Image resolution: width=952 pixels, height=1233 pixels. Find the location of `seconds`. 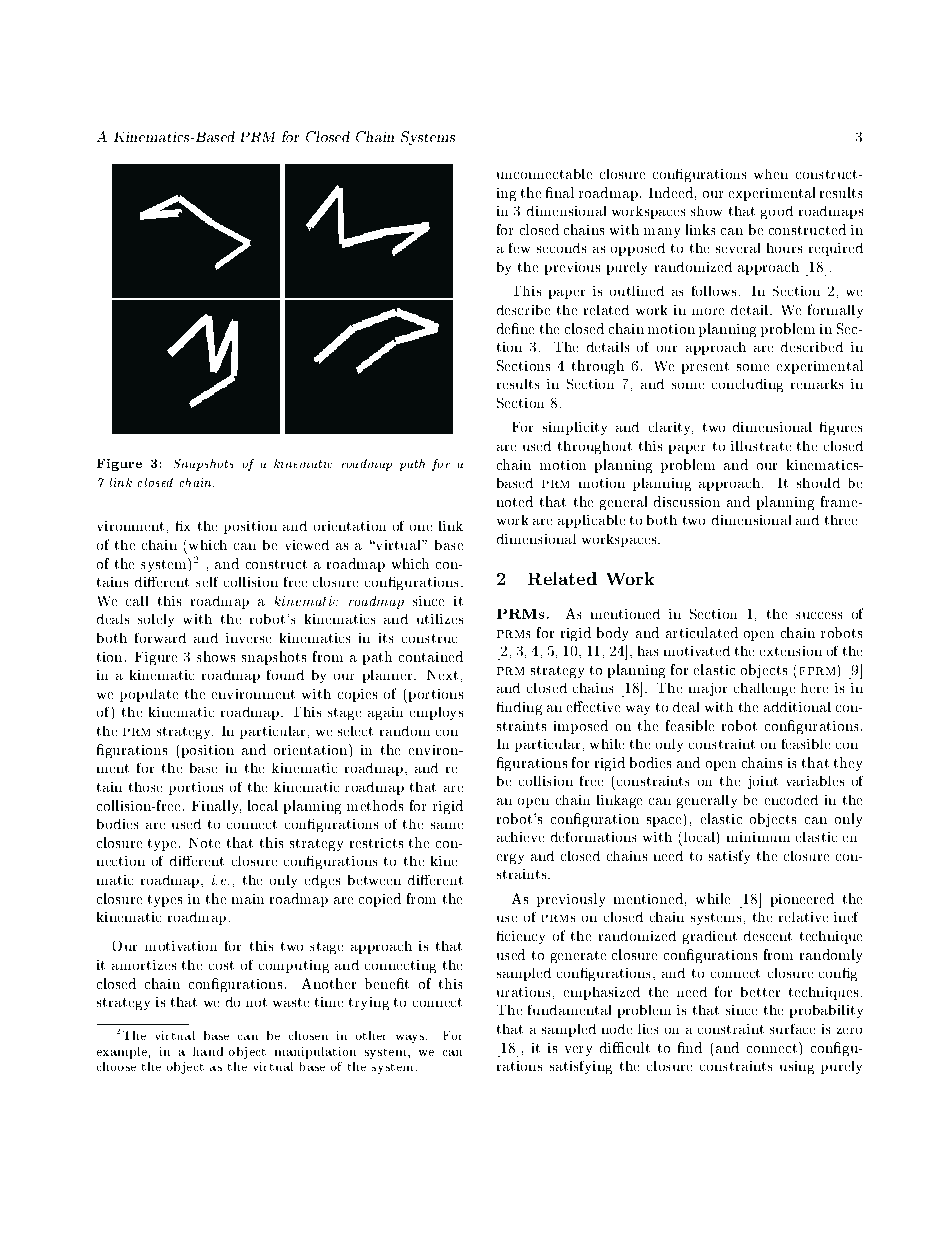

seconds is located at coordinates (562, 247).
